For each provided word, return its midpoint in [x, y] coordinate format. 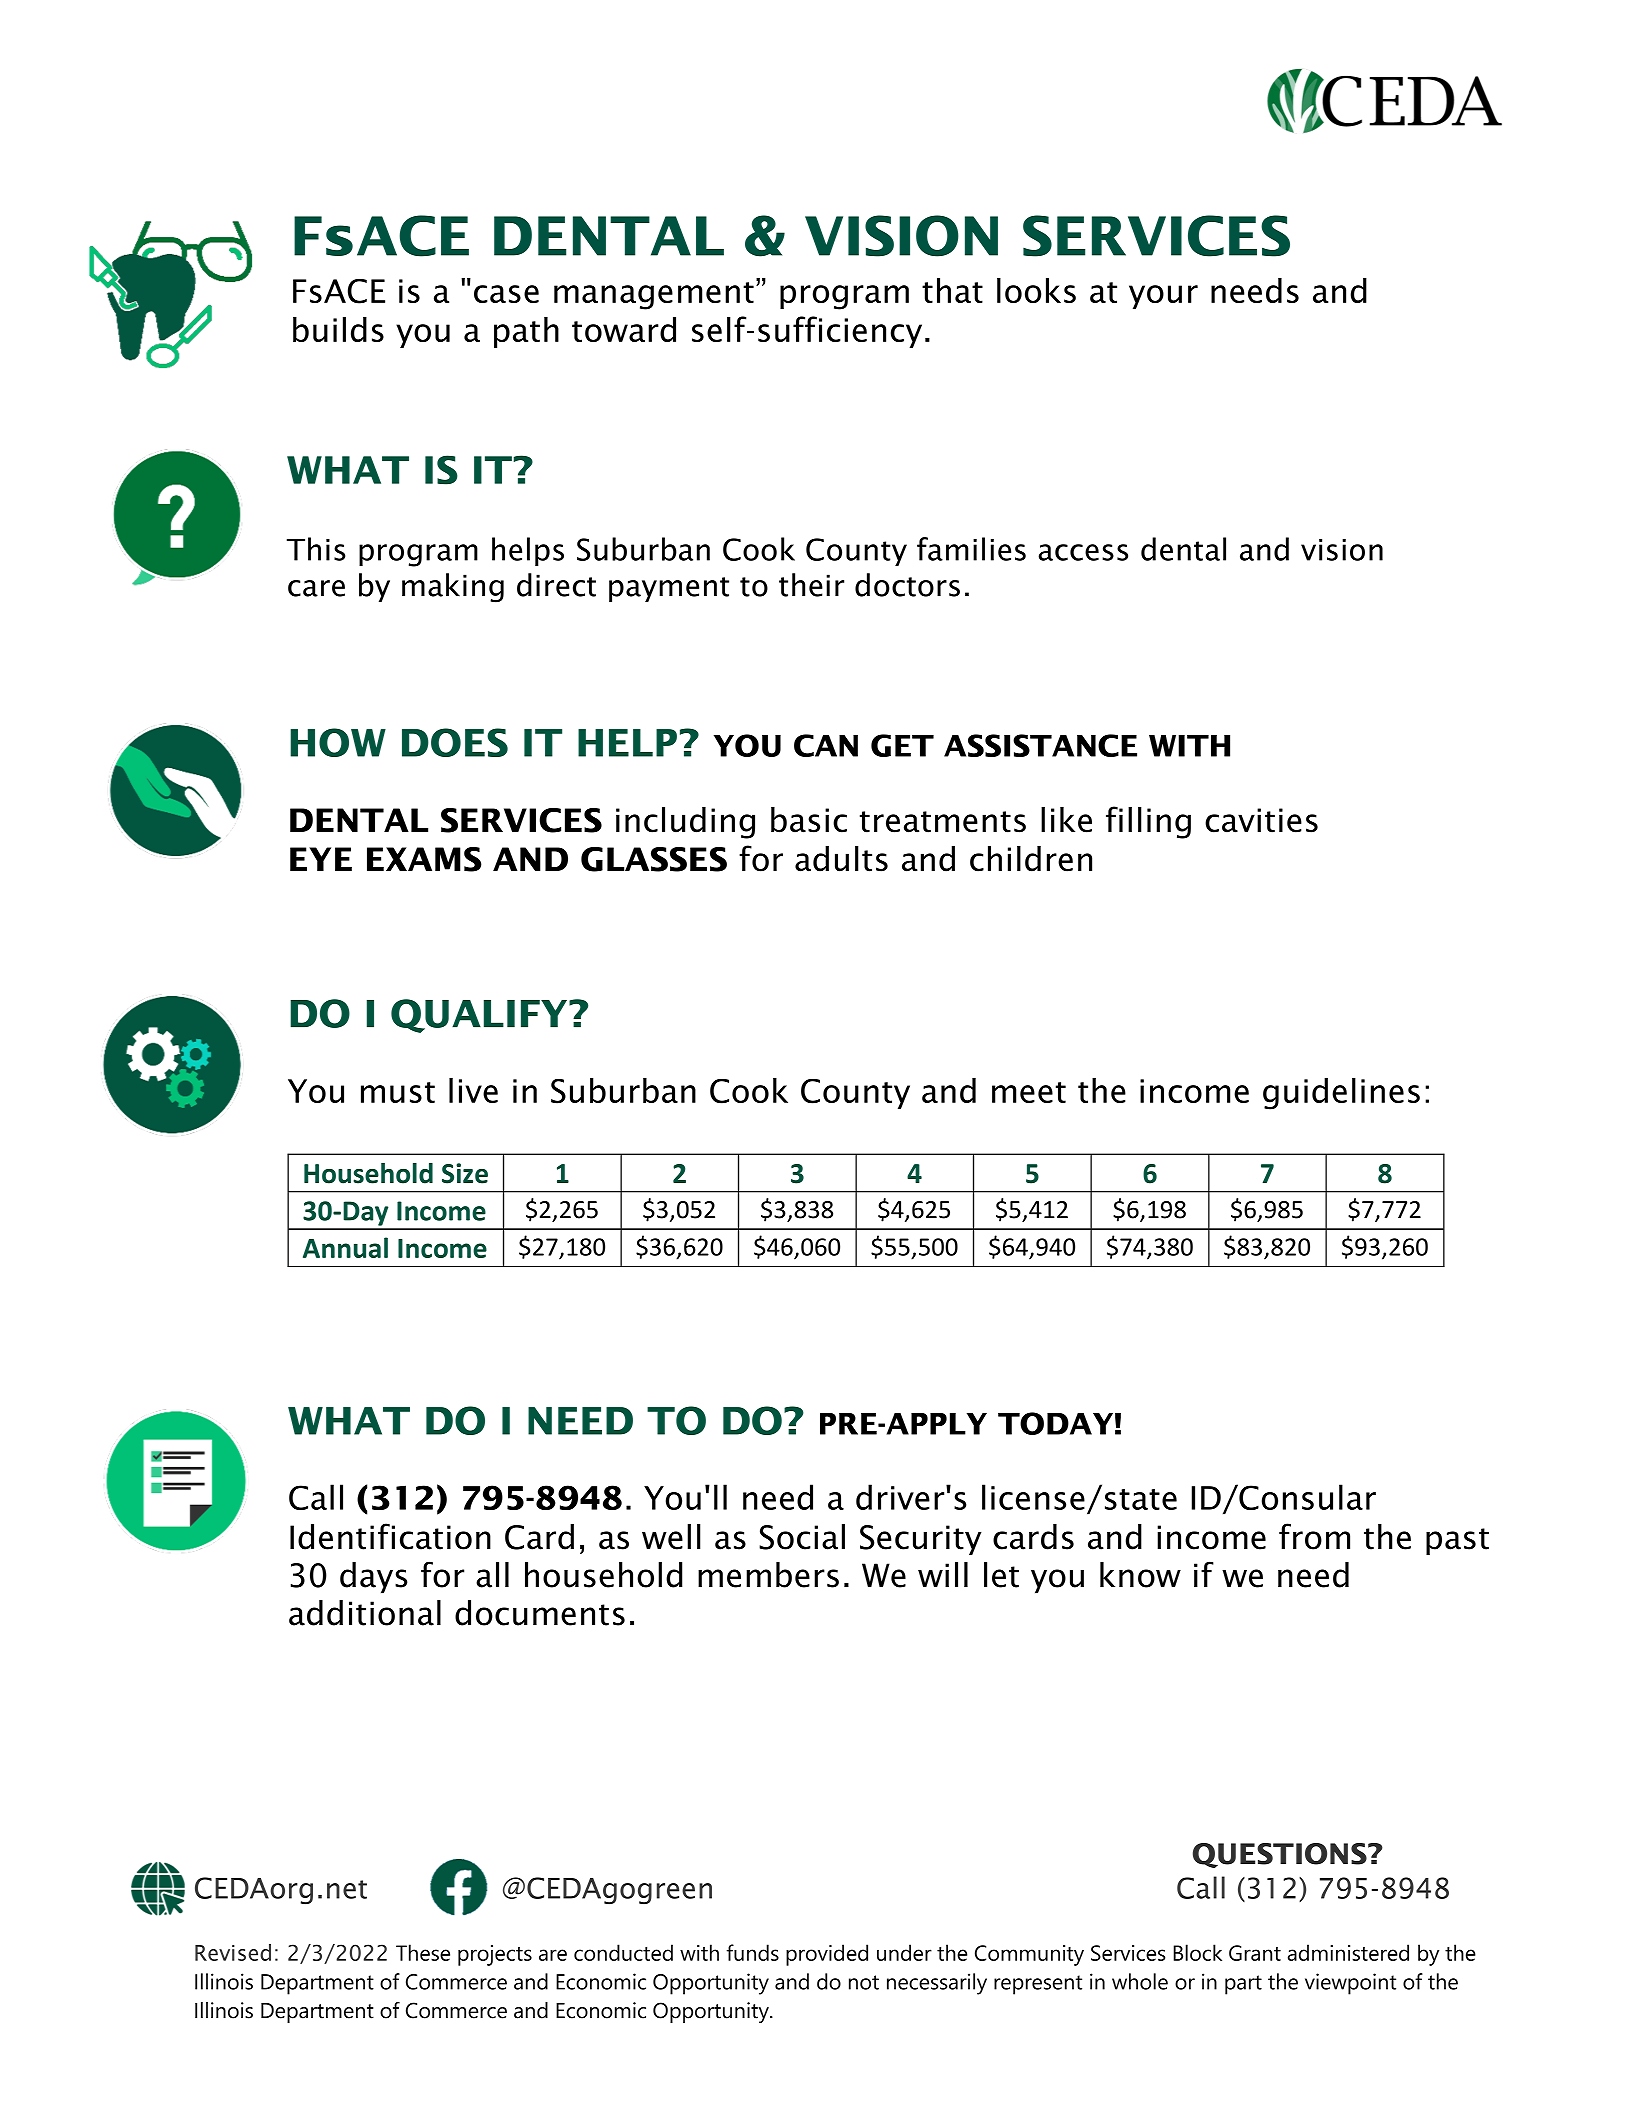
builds [338, 329]
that [952, 290]
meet [1029, 1092]
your [1163, 297]
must [398, 1092]
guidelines [1341, 1094]
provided [827, 1955]
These [423, 1952]
